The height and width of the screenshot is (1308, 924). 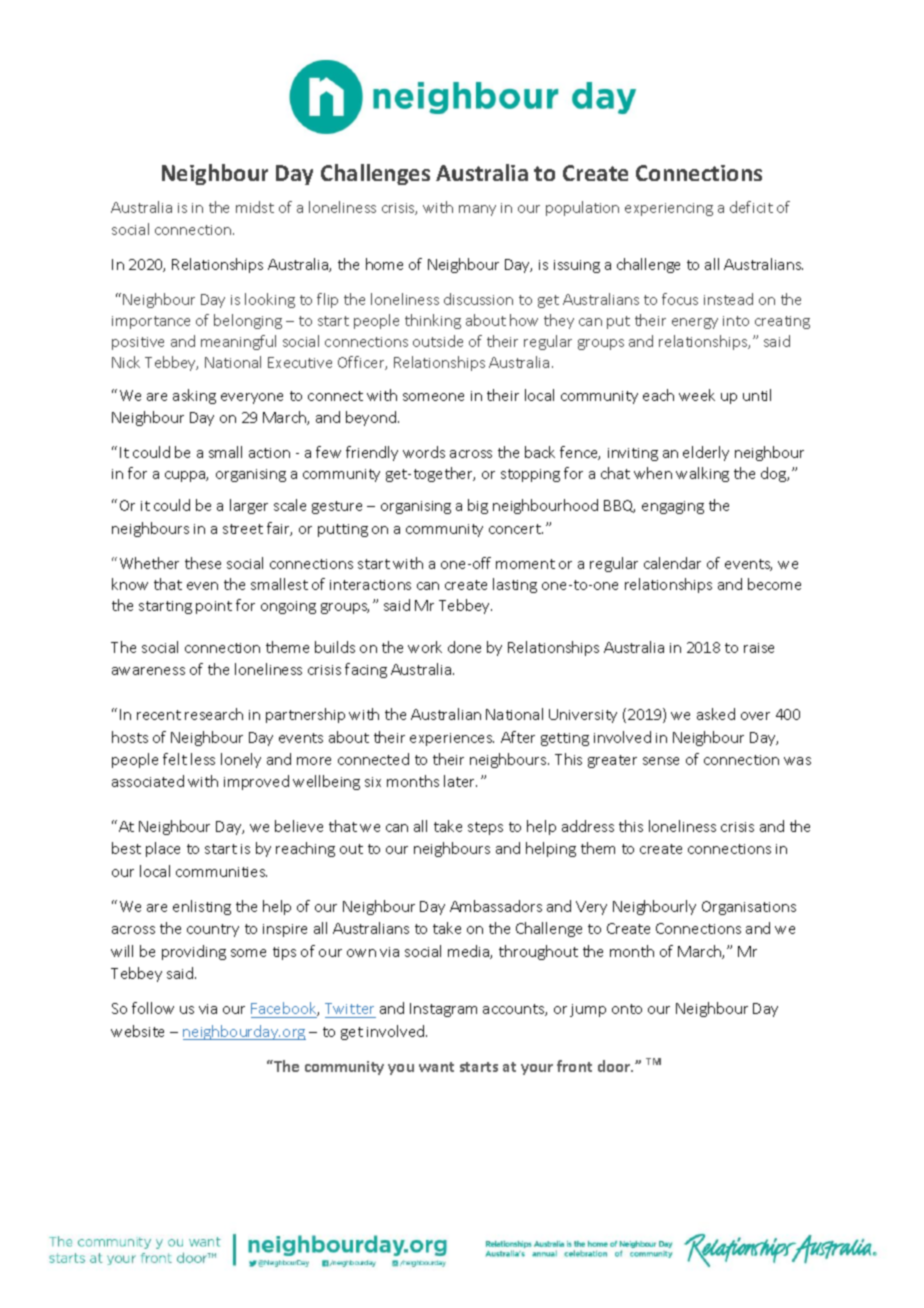 I want to click on deficit, so click(x=751, y=207).
